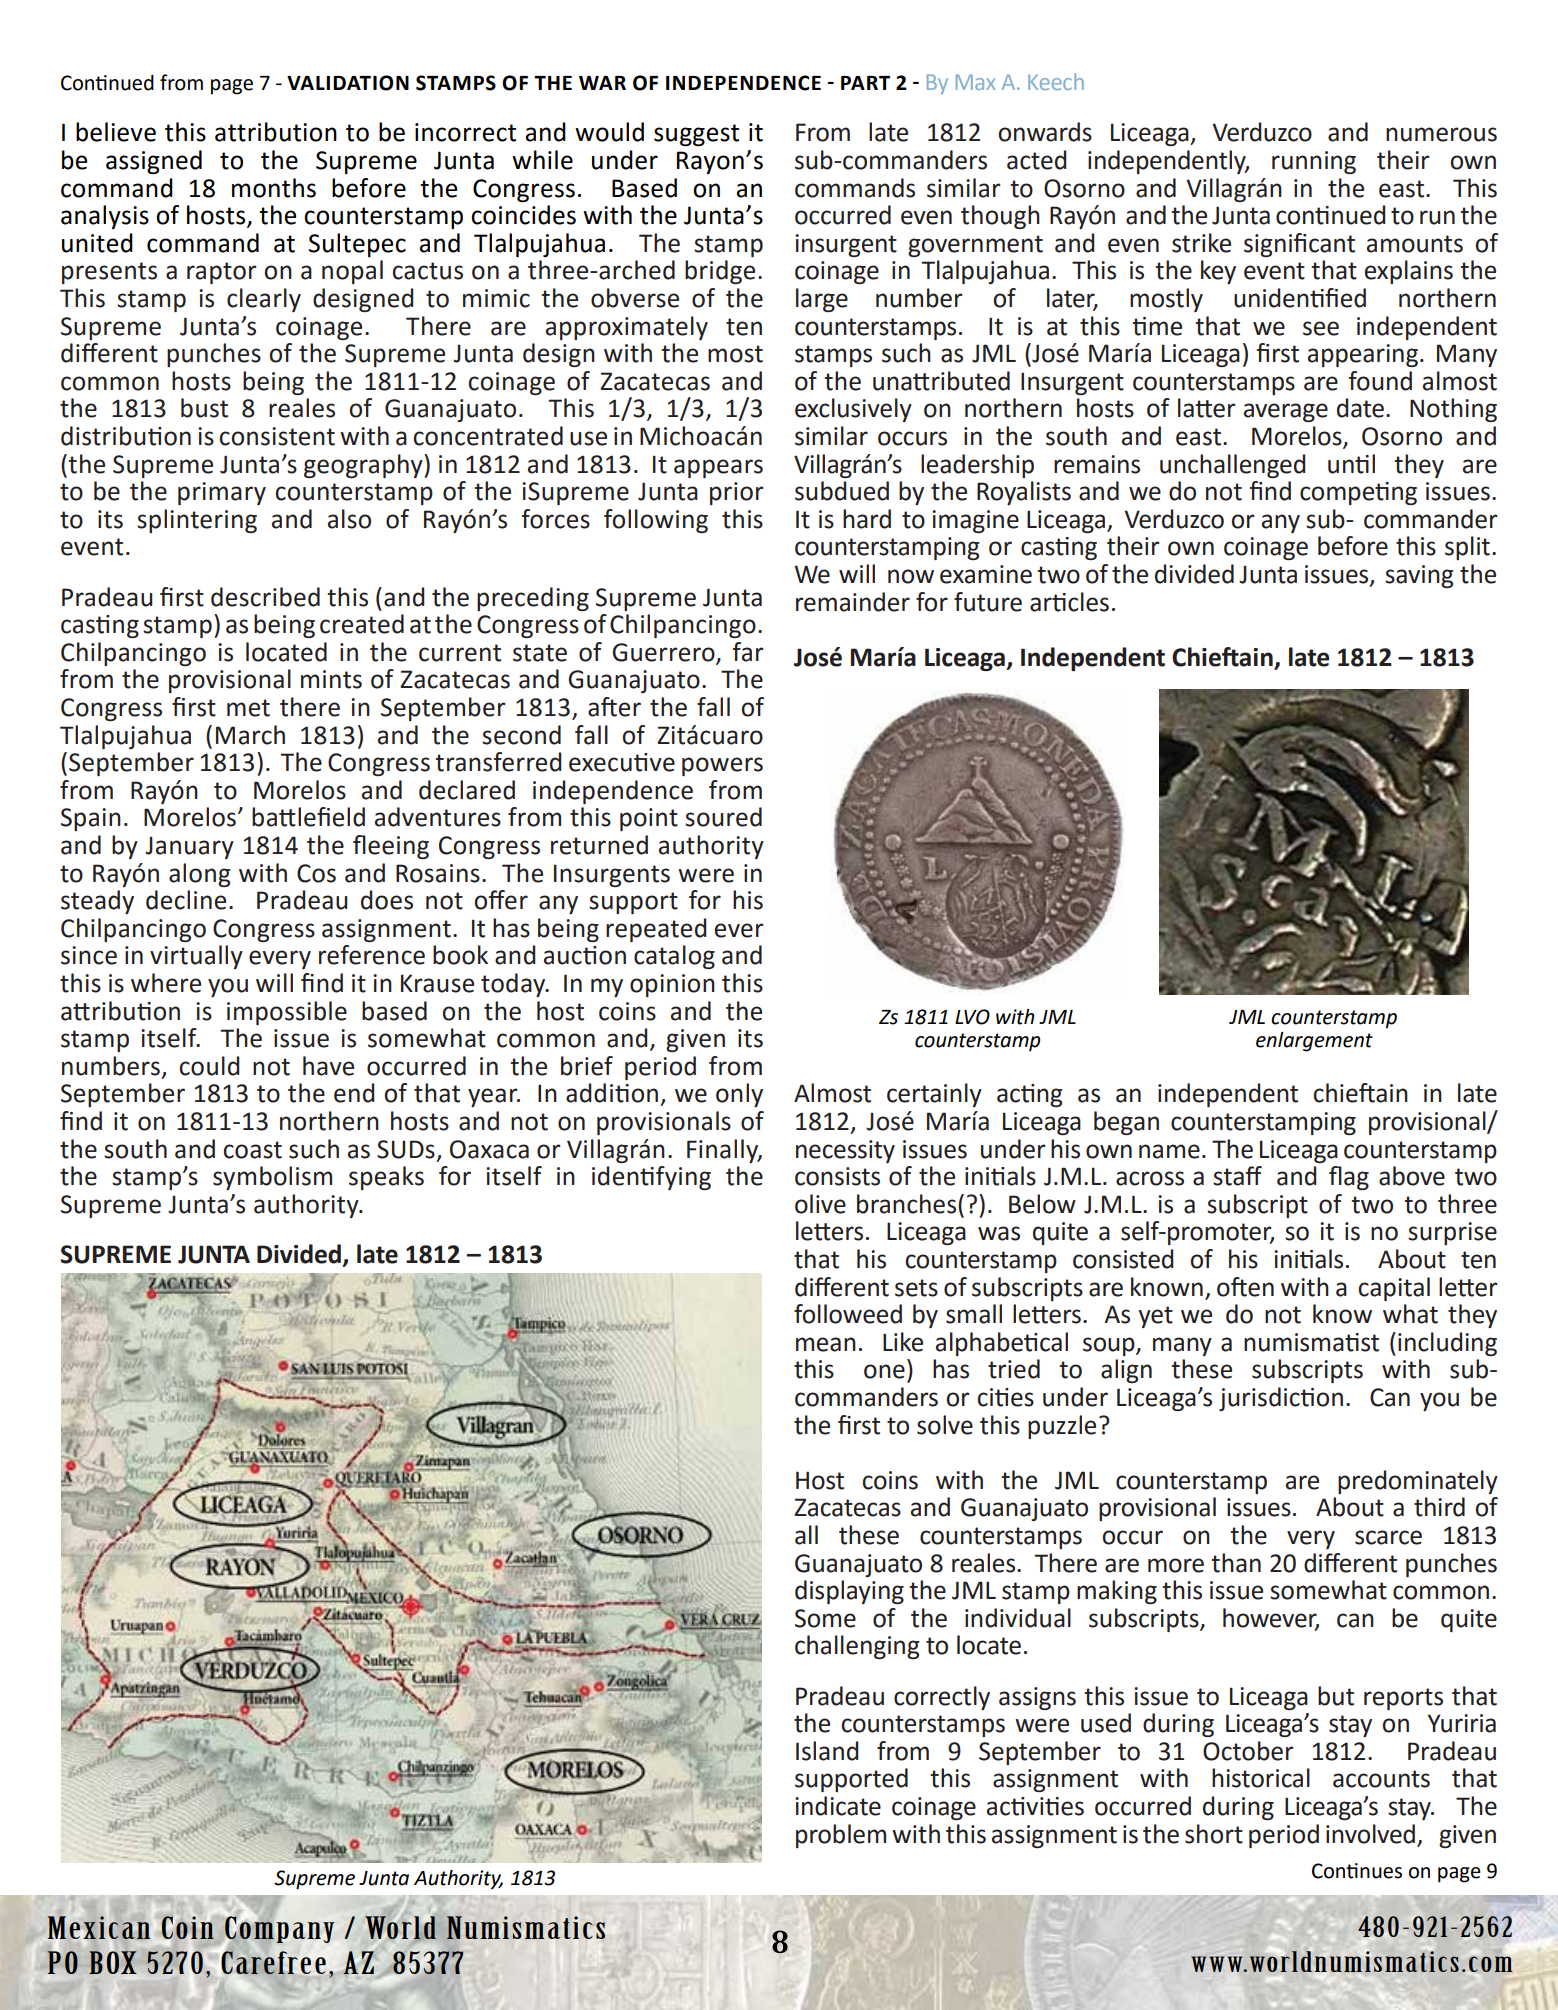 This document has height=2010, width=1558. What do you see at coordinates (849, 1592) in the document?
I see `displaying` at bounding box center [849, 1592].
